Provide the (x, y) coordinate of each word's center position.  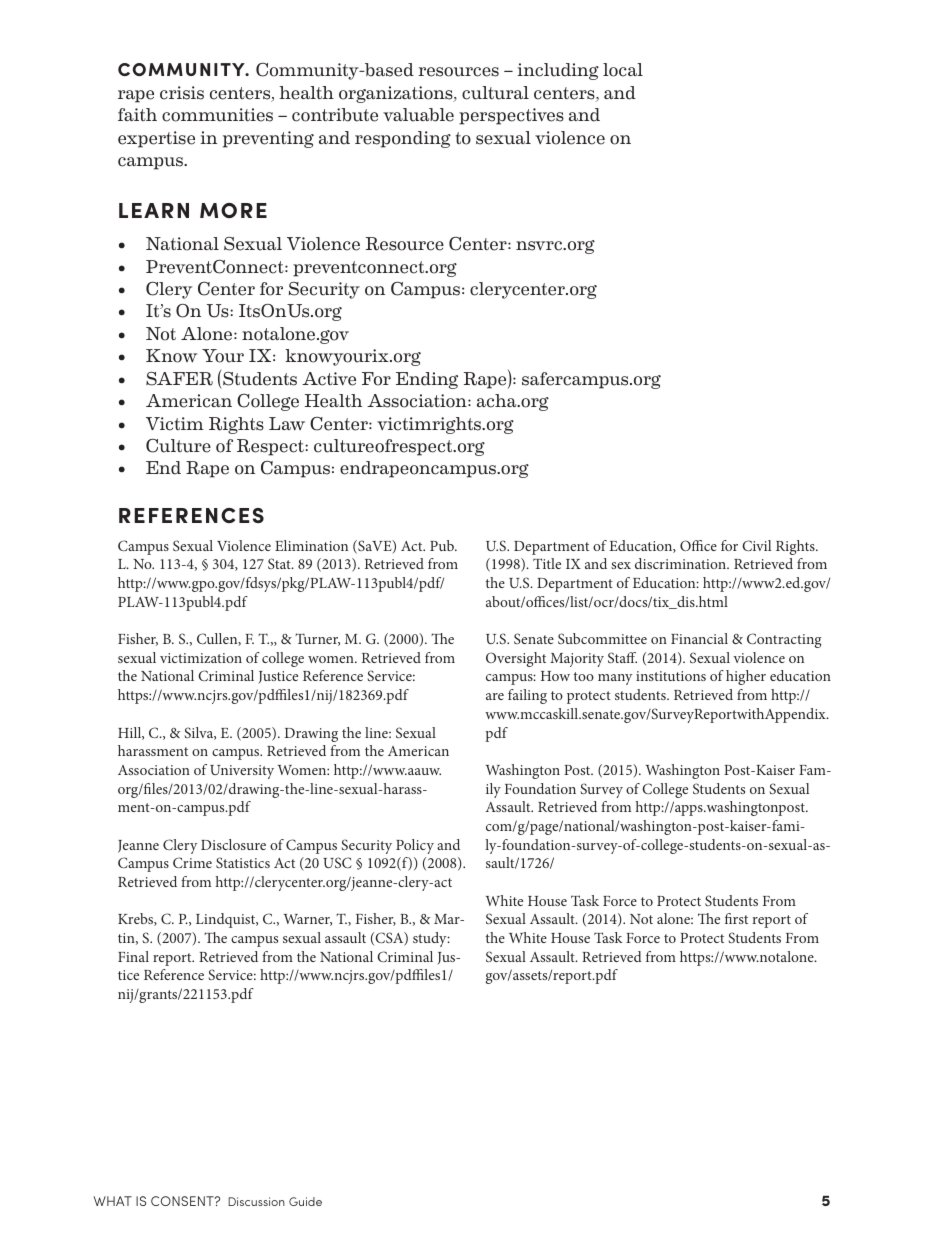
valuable (418, 115)
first (736, 918)
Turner (317, 639)
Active (329, 379)
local (623, 70)
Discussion (256, 1201)
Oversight (516, 659)
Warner (308, 920)
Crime (192, 862)
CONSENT (183, 1201)
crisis (182, 93)
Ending (427, 380)
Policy (415, 846)
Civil (756, 545)
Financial (699, 638)
